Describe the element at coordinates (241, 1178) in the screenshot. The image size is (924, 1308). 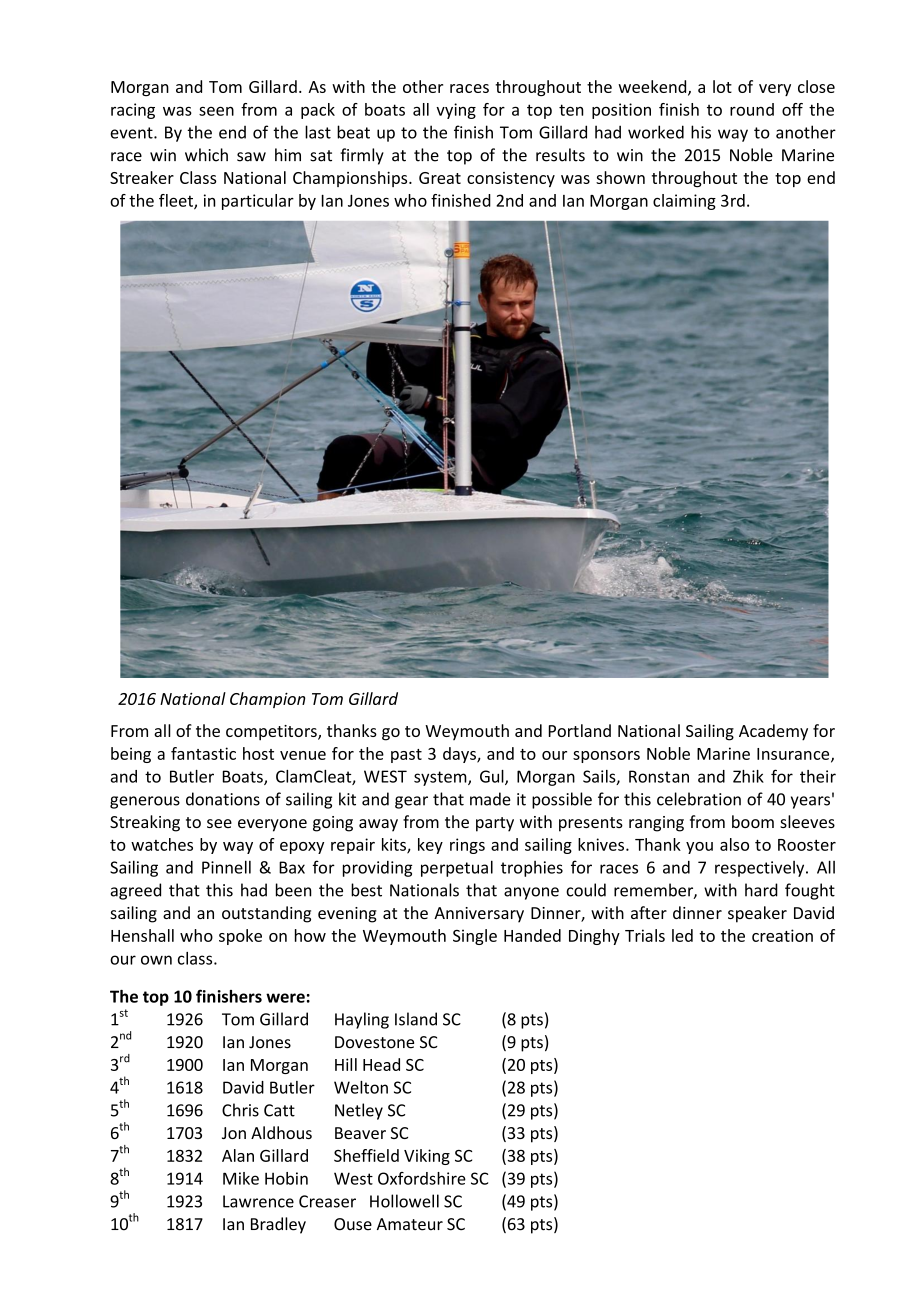
I see `Mike` at that location.
